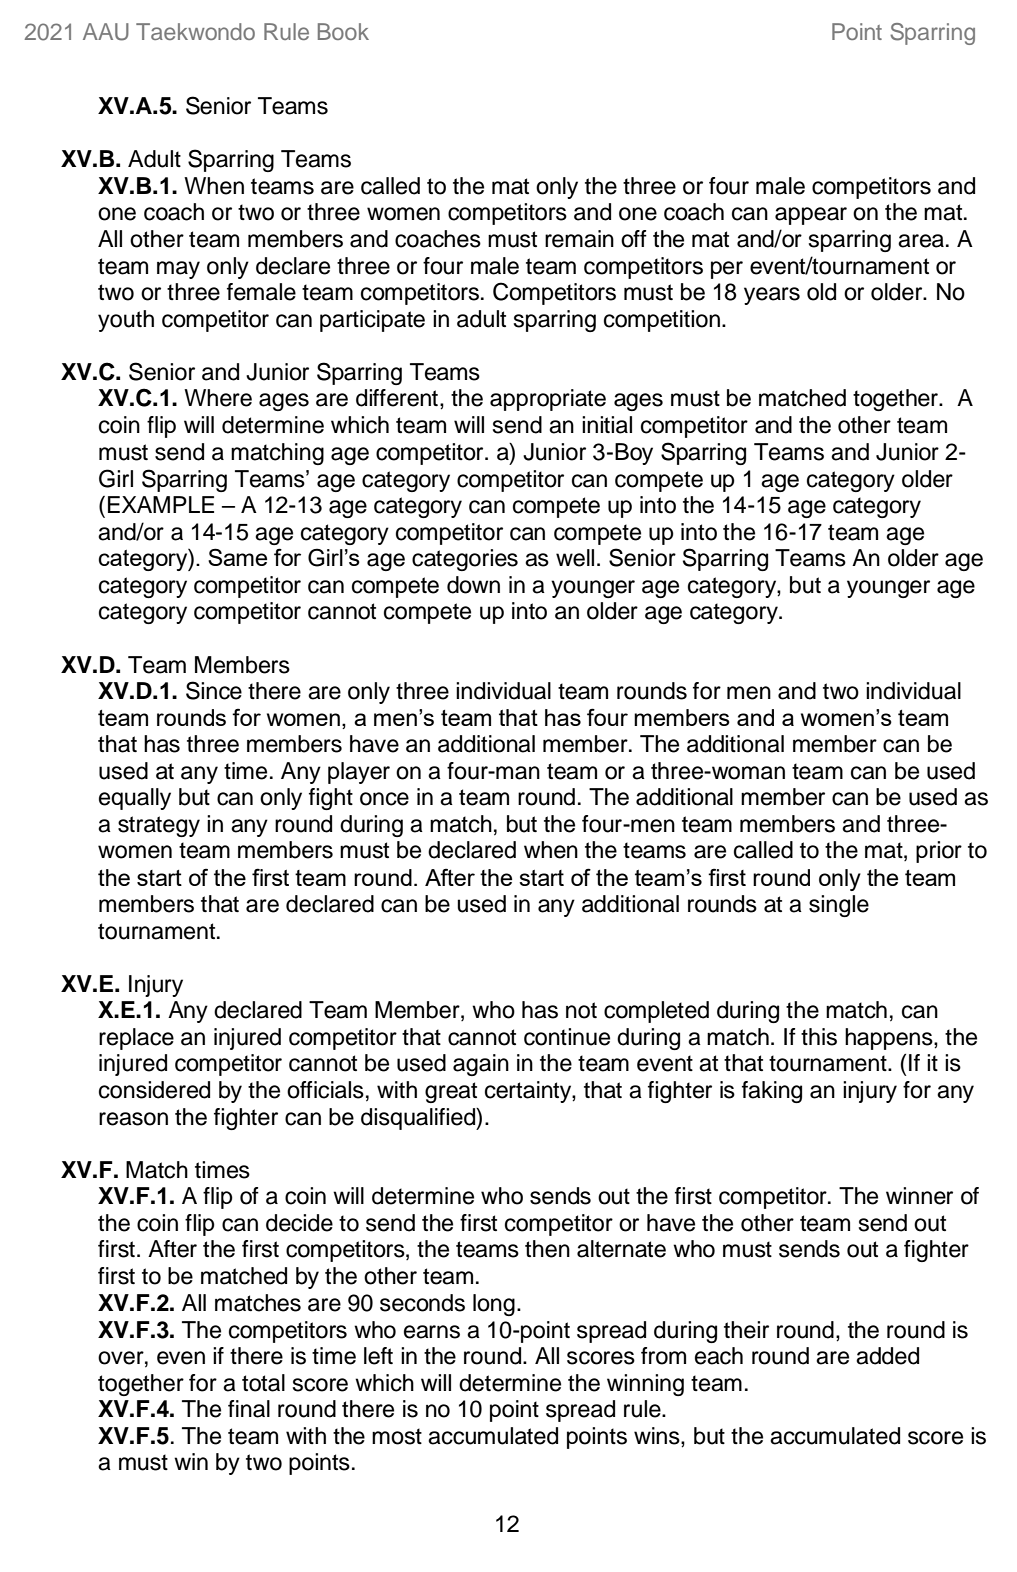 The image size is (1017, 1572). I want to click on Taekwondo, so click(195, 31).
